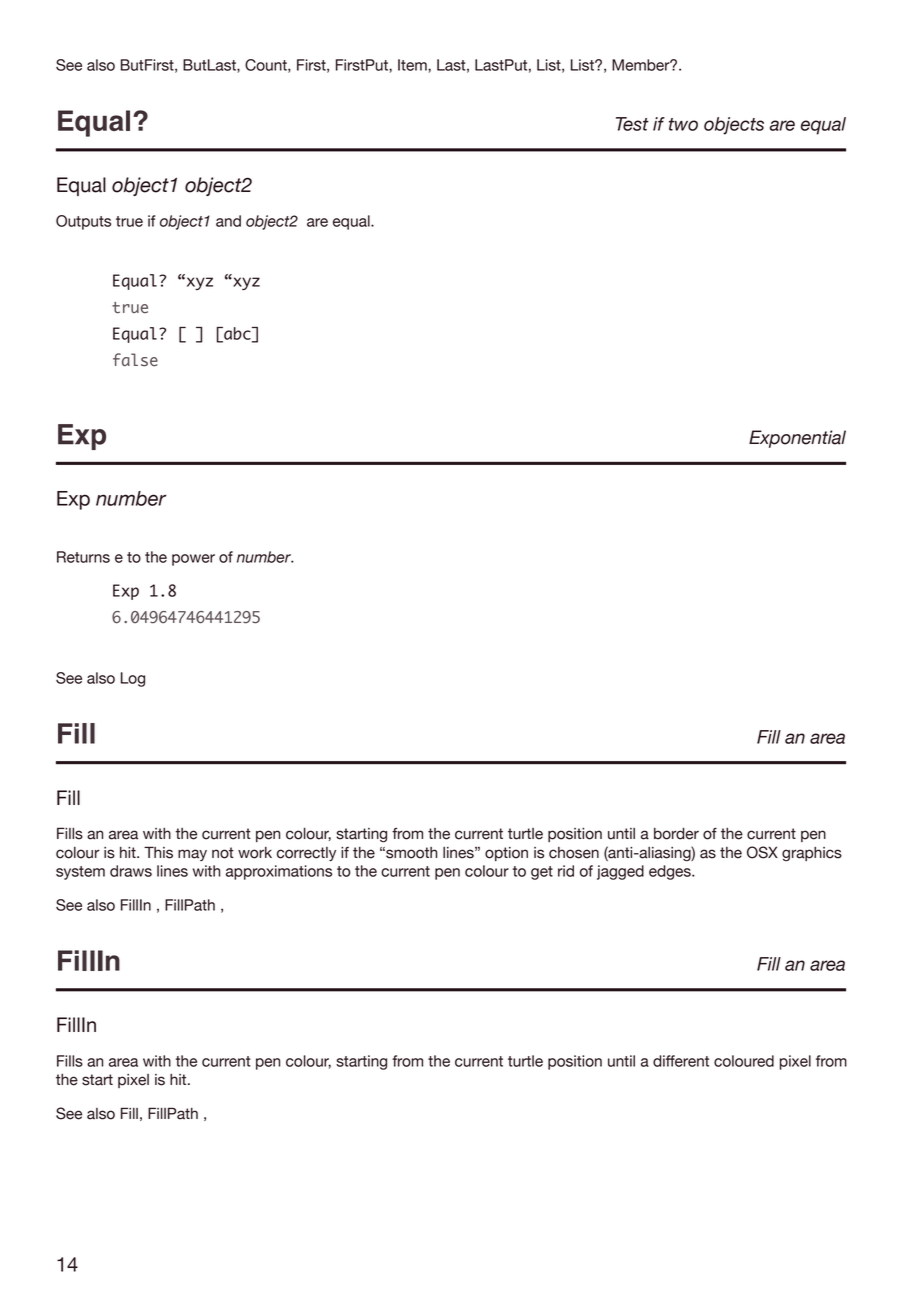  Describe the element at coordinates (133, 679) in the document. I see `Log` at that location.
